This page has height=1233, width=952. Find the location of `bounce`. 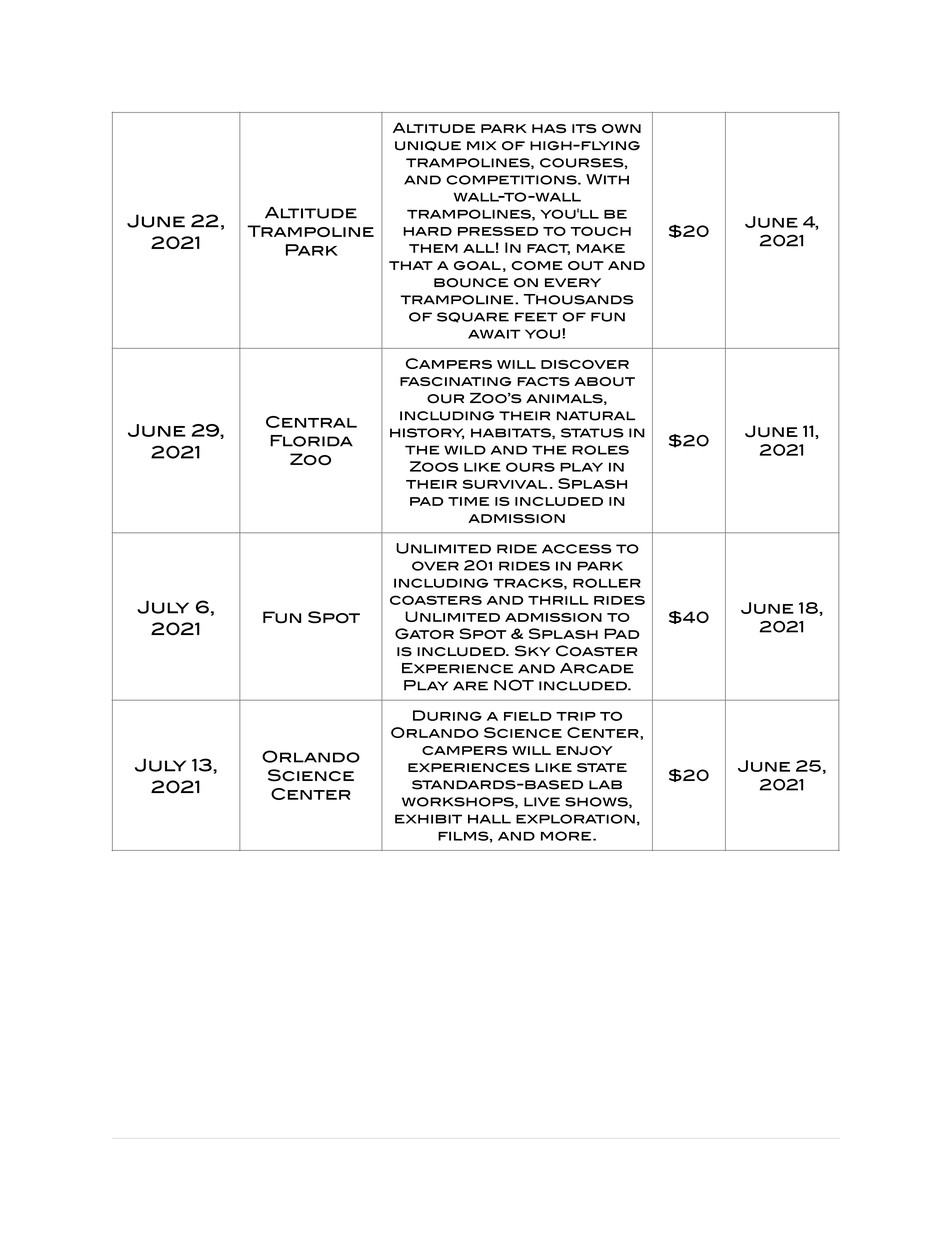

bounce is located at coordinates (471, 283).
